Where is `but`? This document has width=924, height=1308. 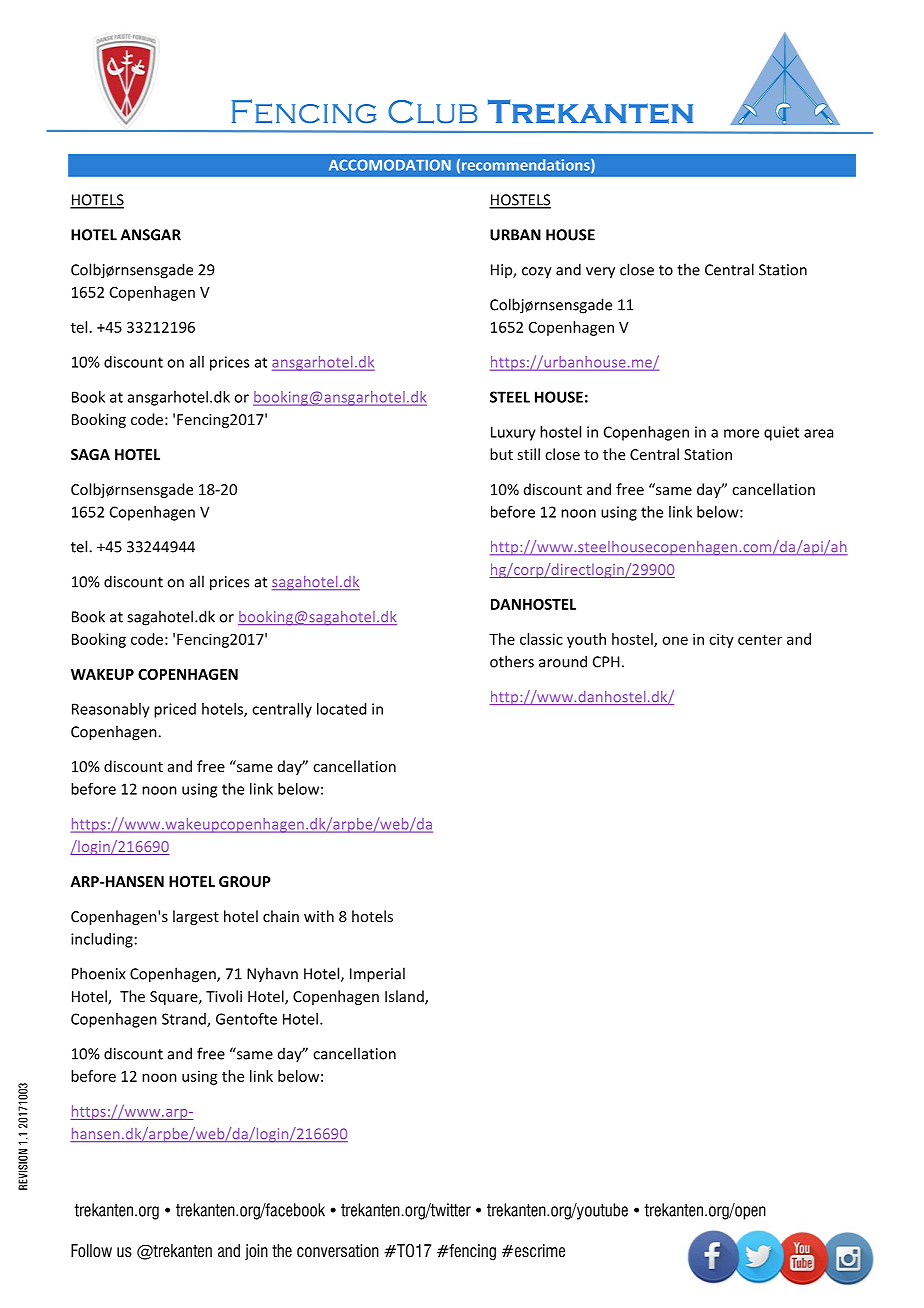 but is located at coordinates (501, 454).
